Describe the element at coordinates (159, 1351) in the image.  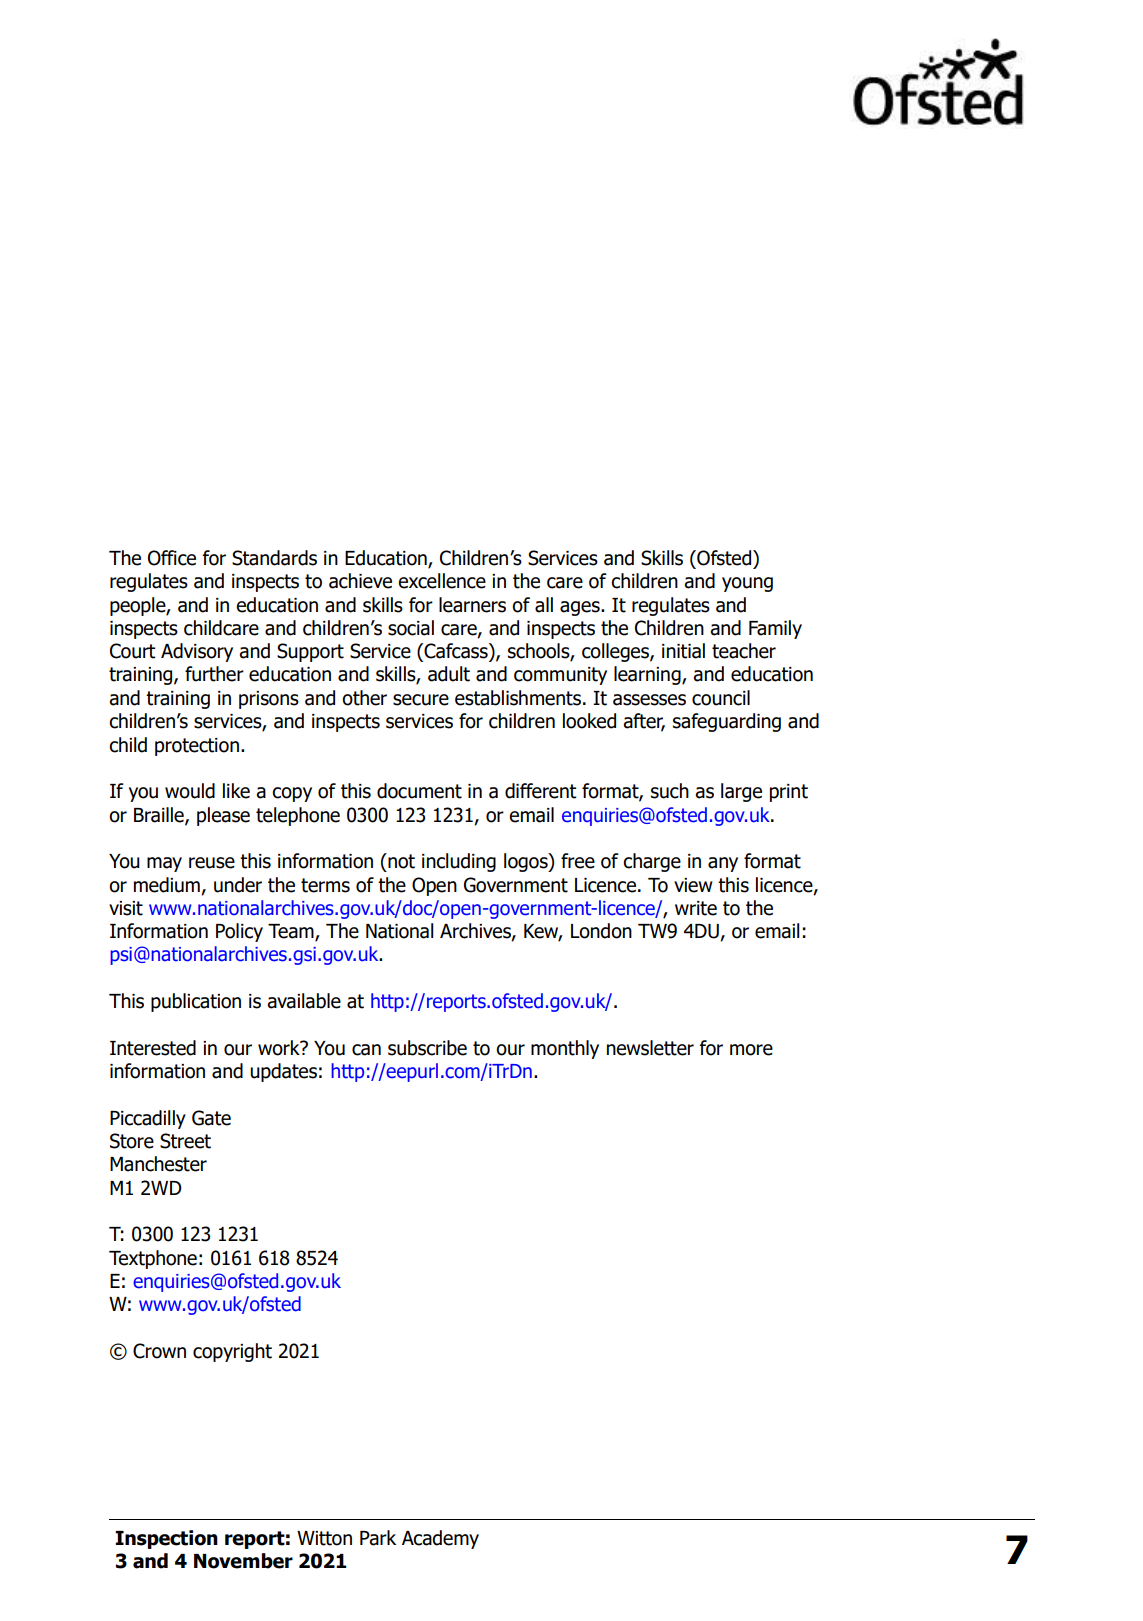
I see `Crown` at that location.
